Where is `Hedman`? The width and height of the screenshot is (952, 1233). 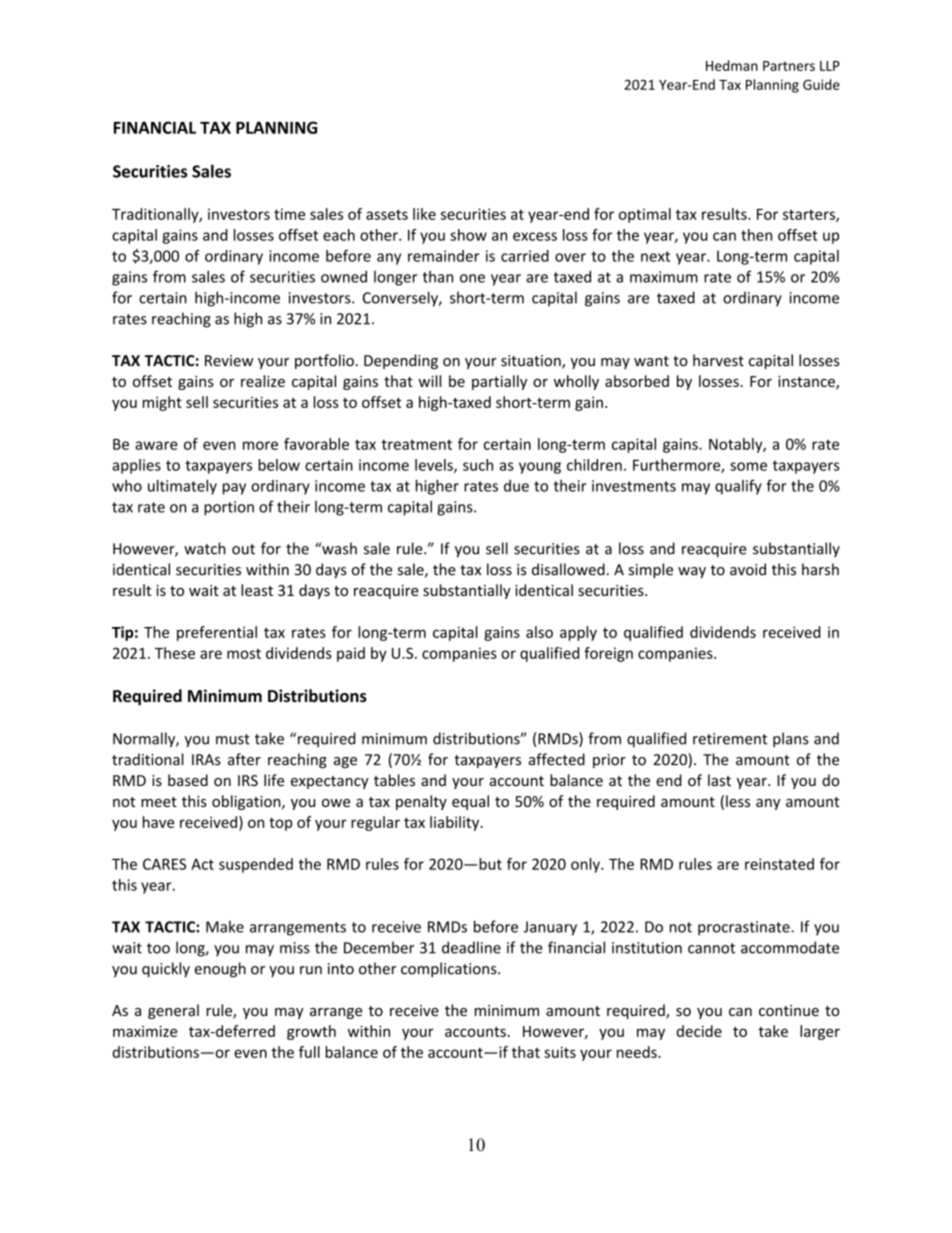 Hedman is located at coordinates (732, 65).
